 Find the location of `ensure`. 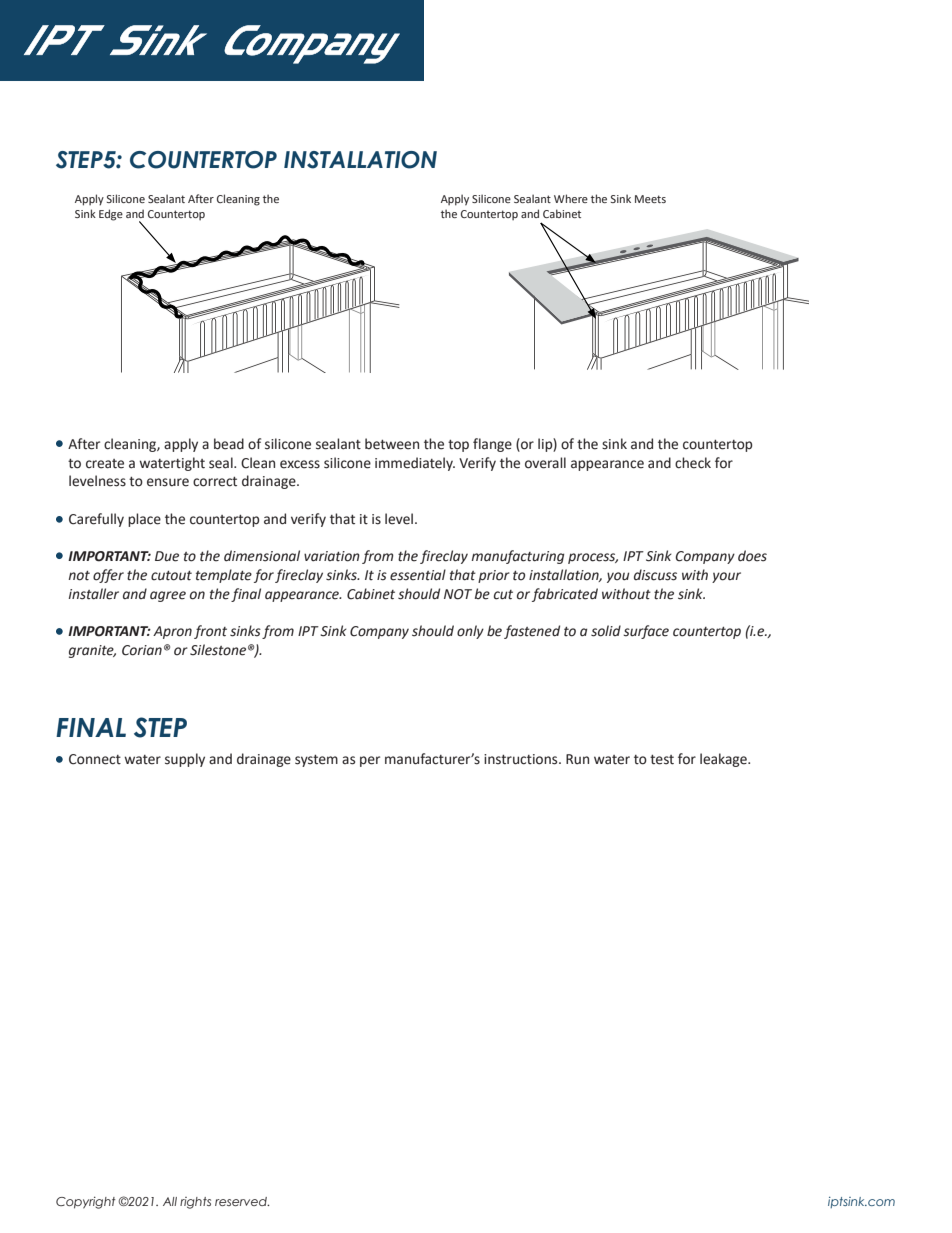

ensure is located at coordinates (168, 482).
